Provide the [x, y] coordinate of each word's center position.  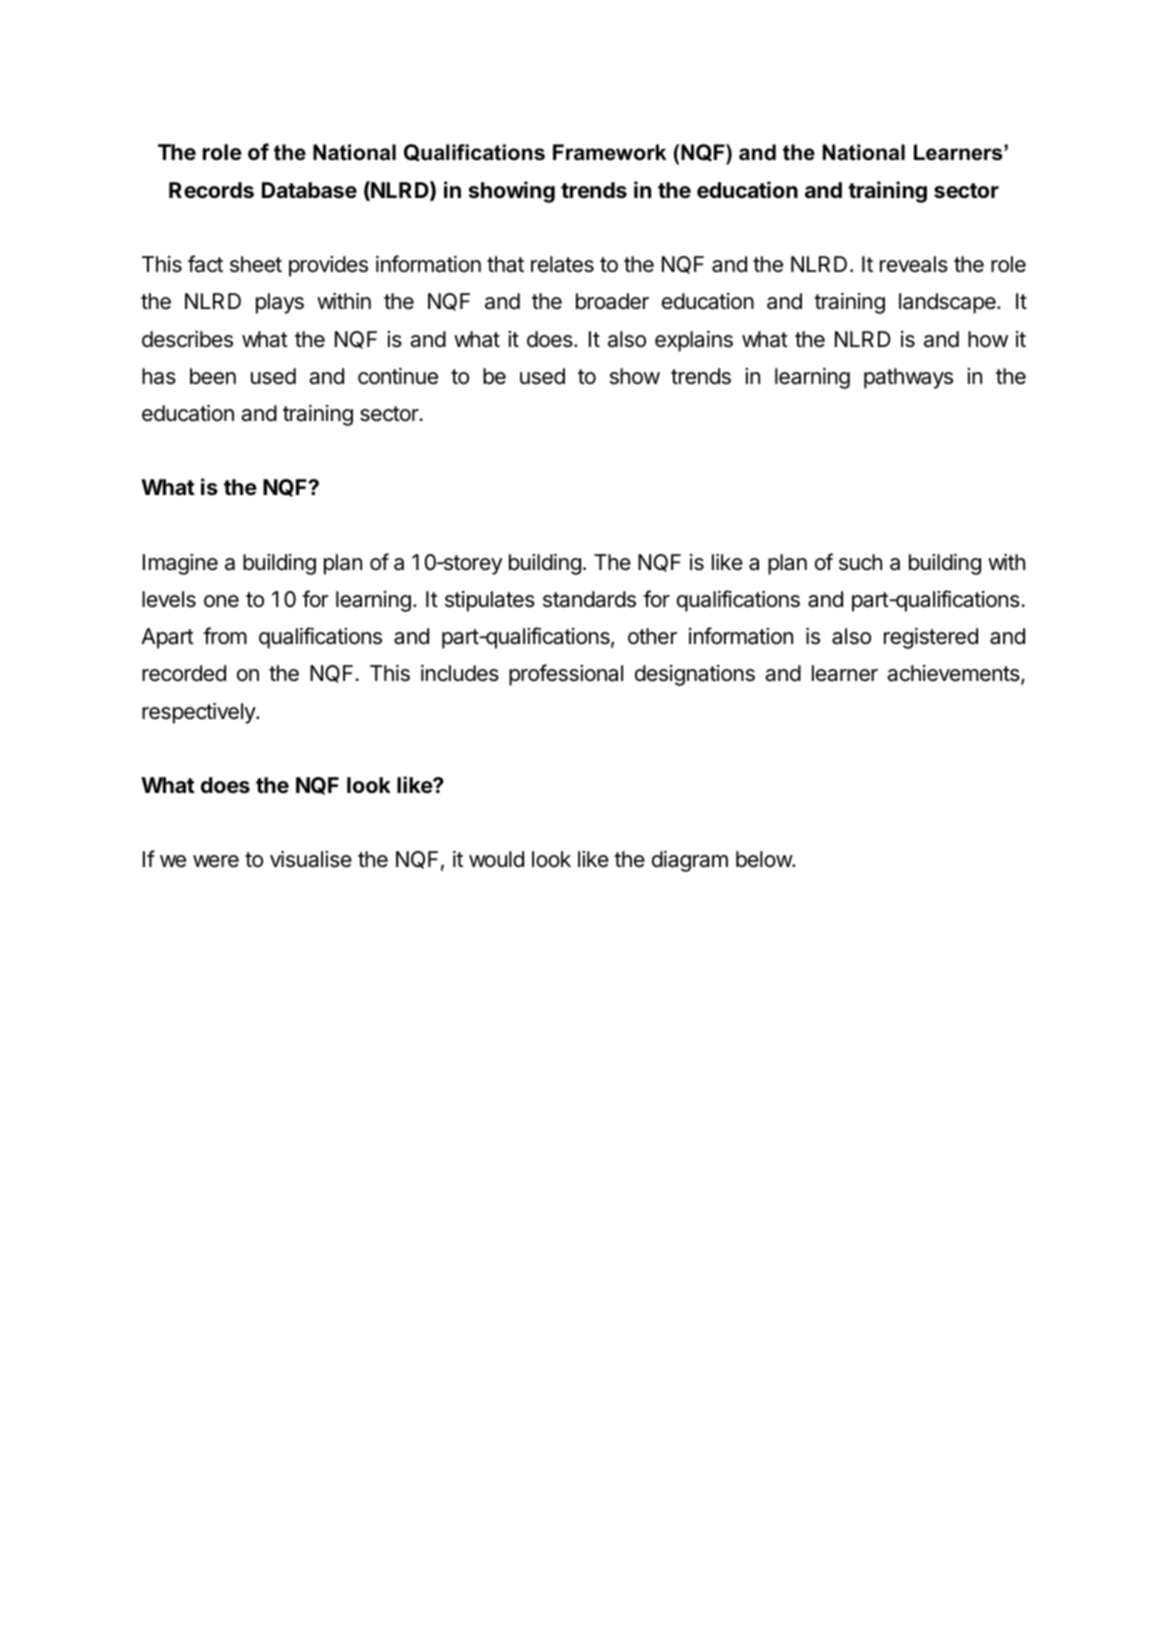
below [764, 859]
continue [398, 376]
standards [589, 599]
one [221, 601]
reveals [914, 264]
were [216, 861]
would [496, 859]
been [213, 376]
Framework [609, 152]
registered [931, 638]
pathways [908, 378]
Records [211, 190]
